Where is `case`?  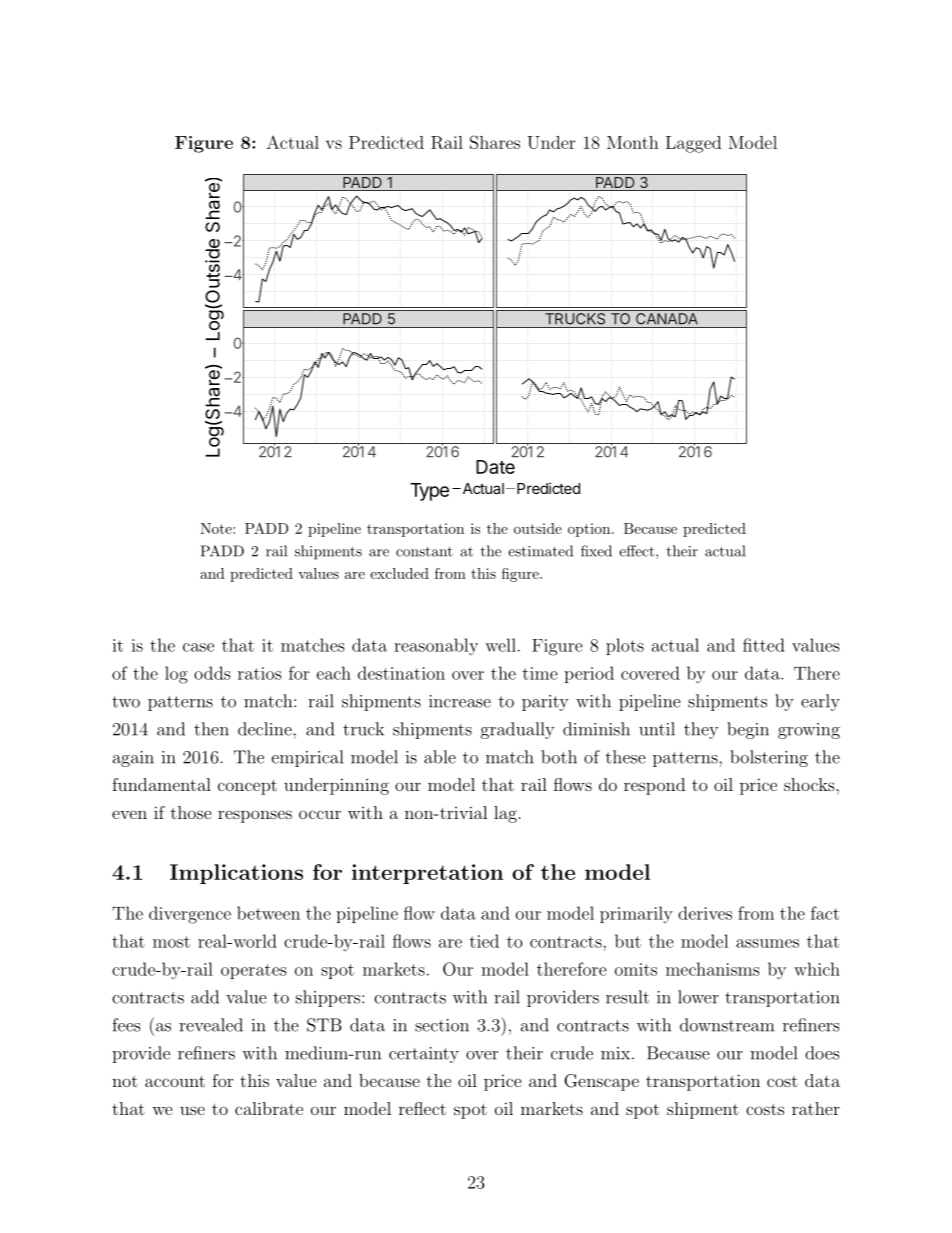
case is located at coordinates (198, 647).
